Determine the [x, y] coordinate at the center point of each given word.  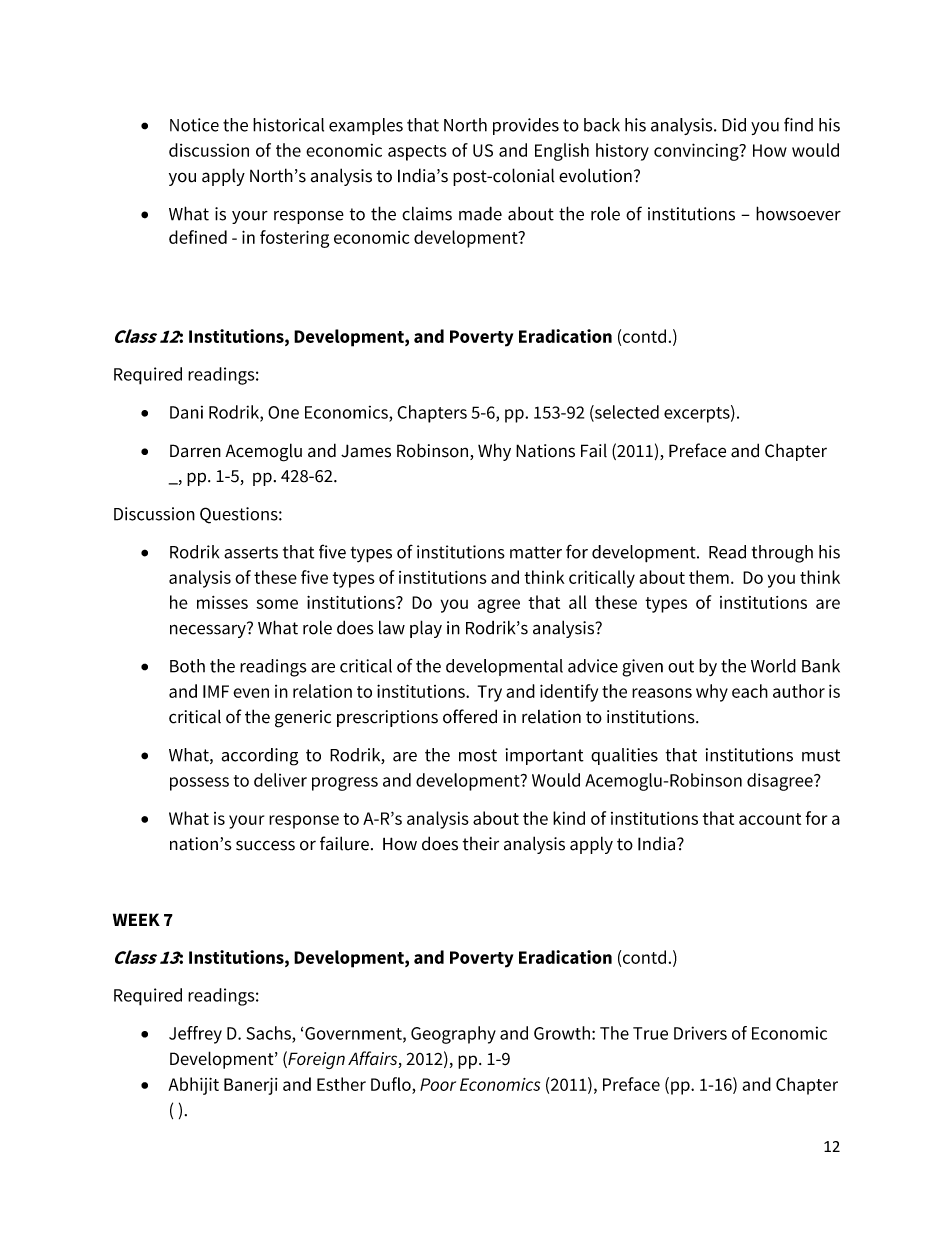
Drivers [700, 1033]
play [426, 629]
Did [734, 125]
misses [222, 602]
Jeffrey [195, 1035]
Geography [453, 1035]
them [709, 577]
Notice [194, 125]
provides [526, 126]
